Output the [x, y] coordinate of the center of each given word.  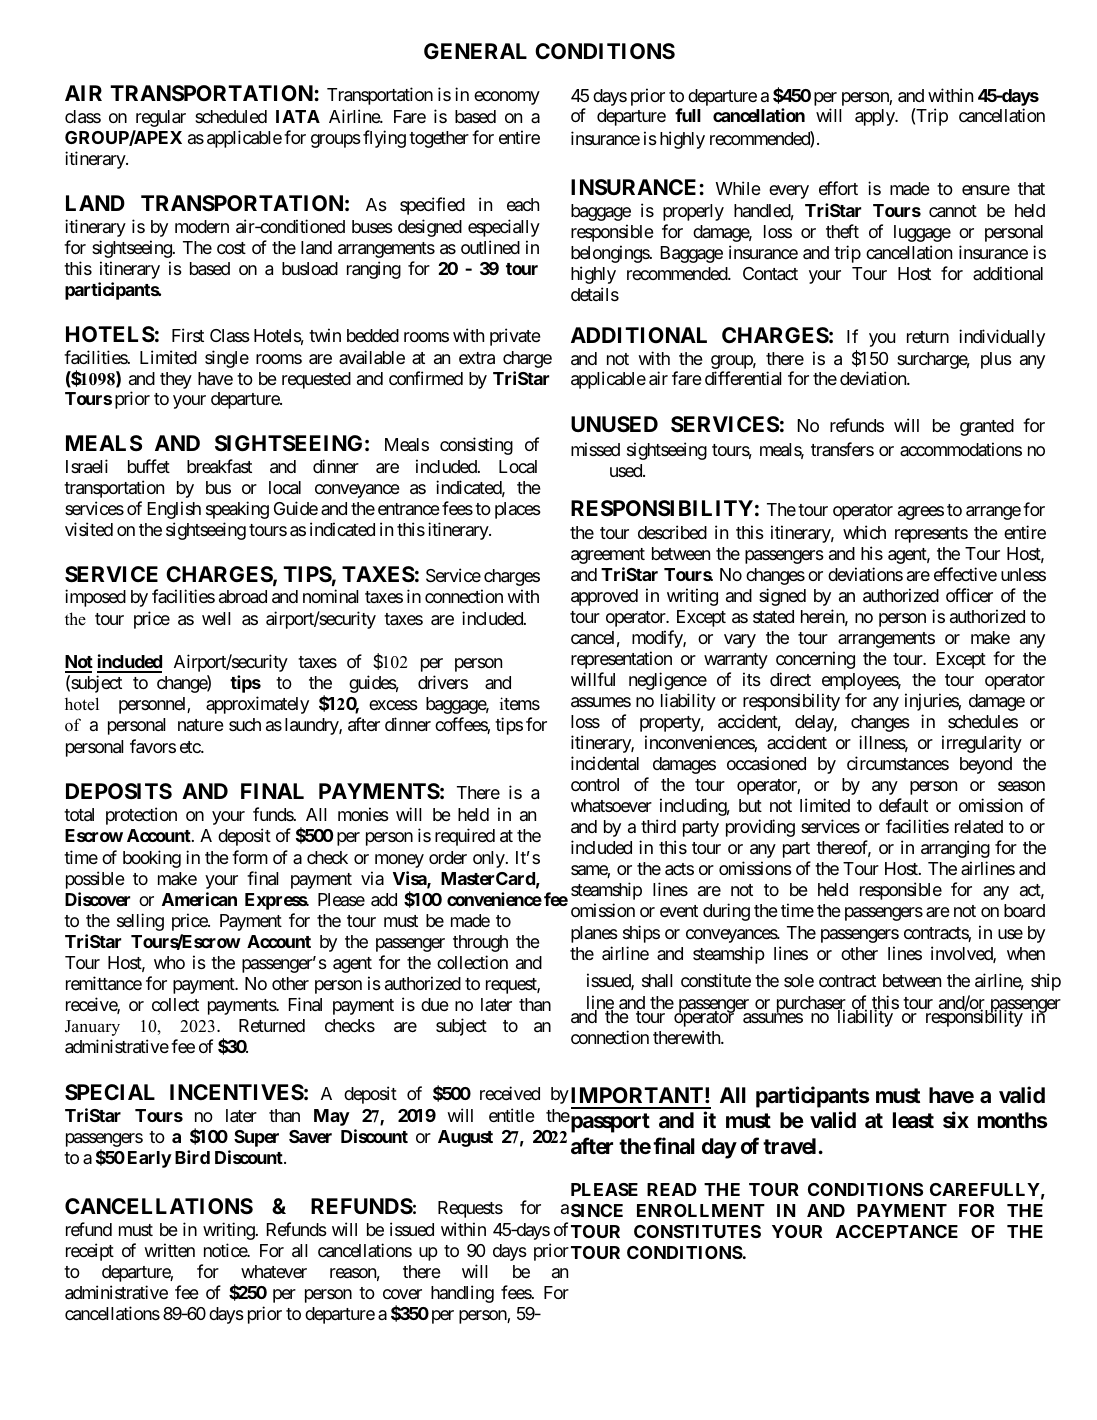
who [169, 962]
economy [507, 98]
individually [1002, 338]
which [864, 532]
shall [657, 981]
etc [191, 747]
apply [876, 117]
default [903, 805]
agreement [608, 556]
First [188, 335]
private [515, 337]
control [595, 784]
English [174, 510]
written [169, 1250]
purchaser [809, 1005]
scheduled [231, 116]
